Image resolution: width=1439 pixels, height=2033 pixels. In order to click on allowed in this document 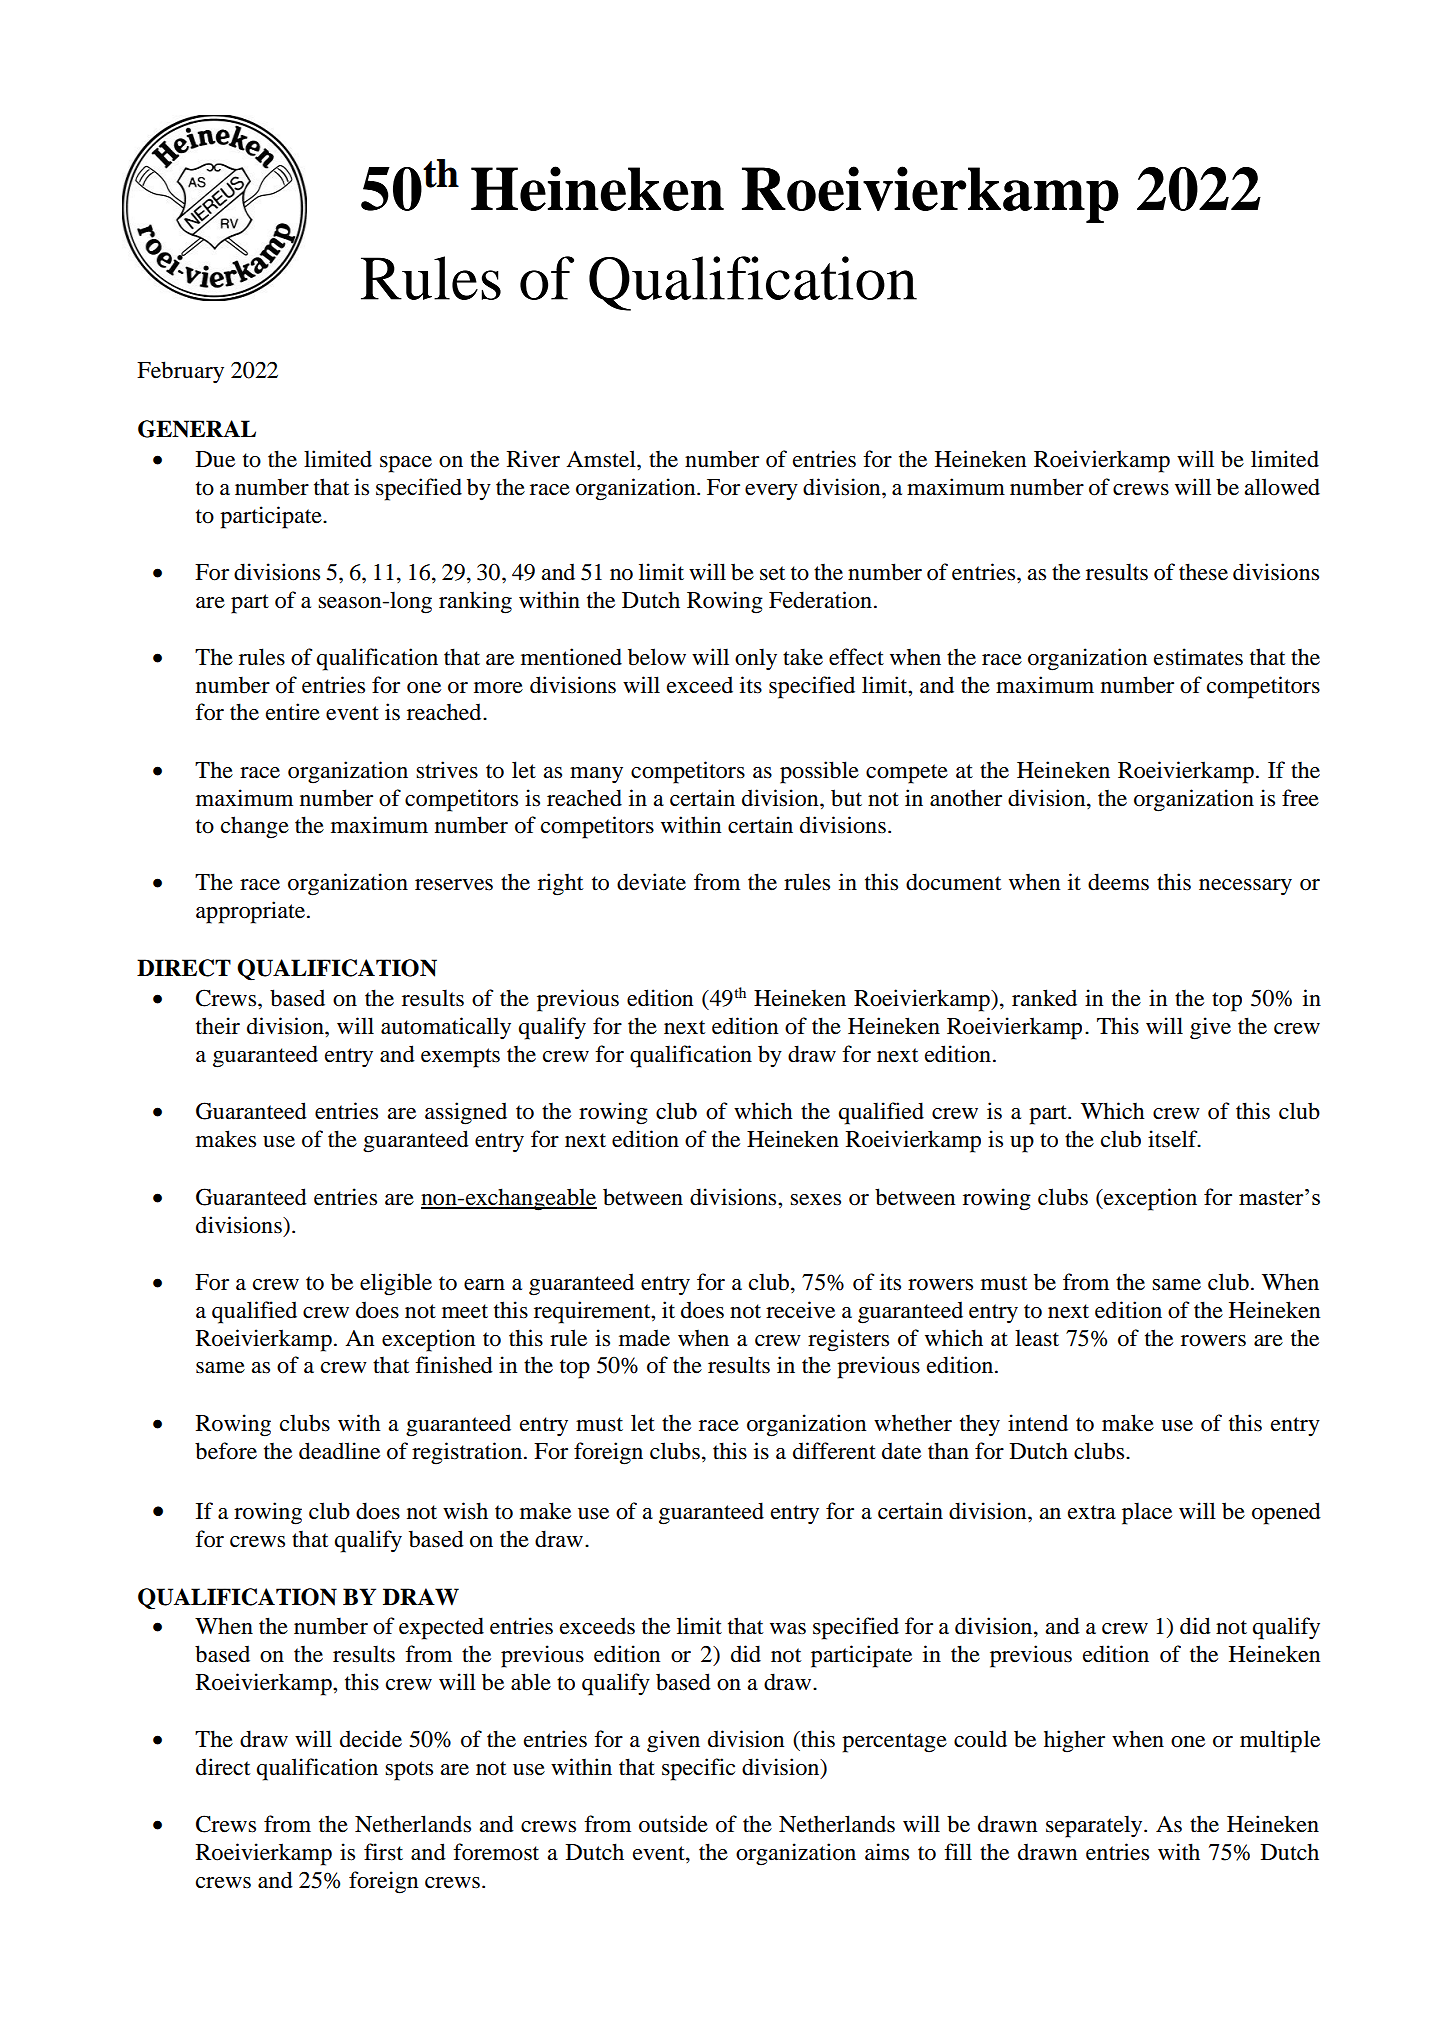, I will do `click(1282, 487)`.
